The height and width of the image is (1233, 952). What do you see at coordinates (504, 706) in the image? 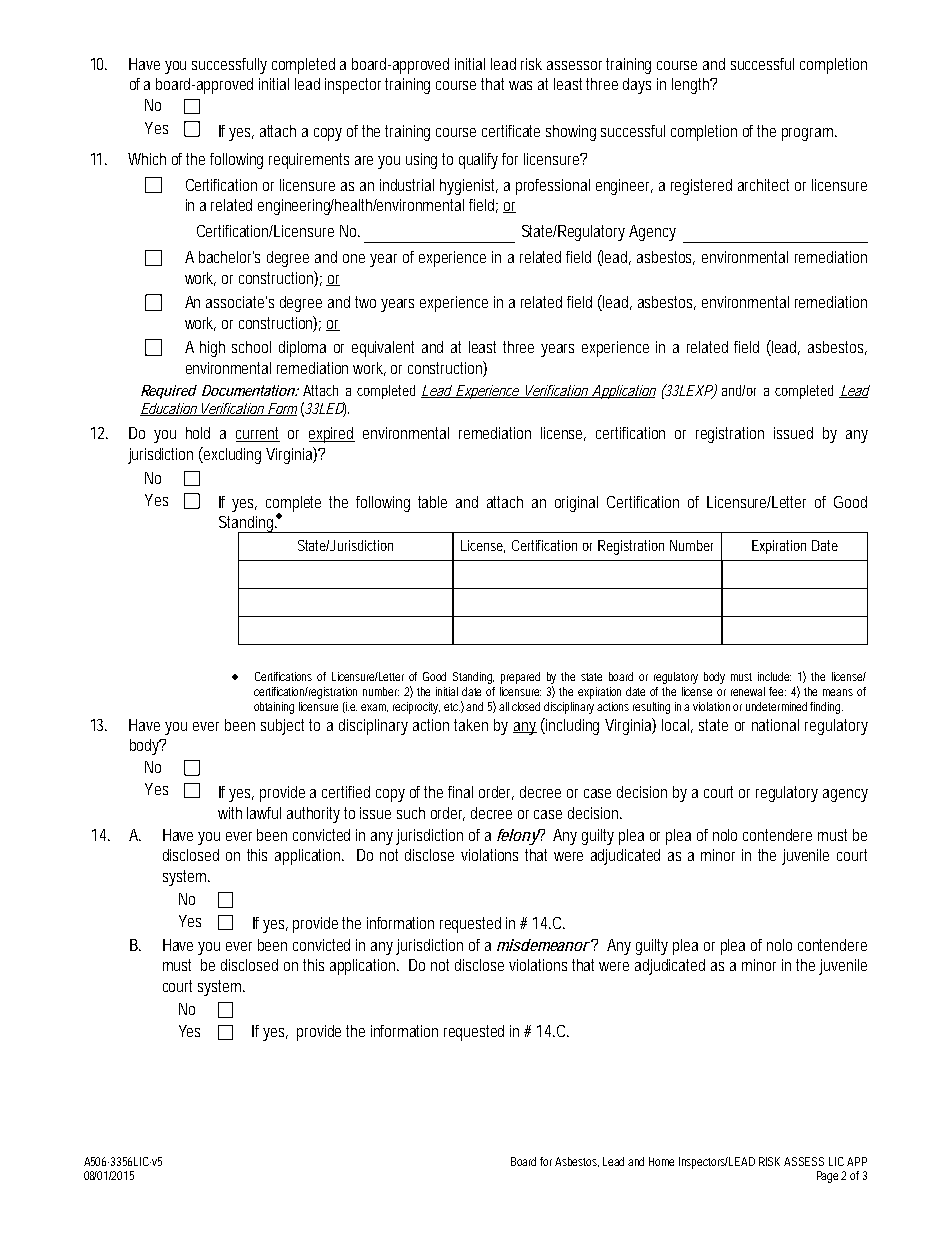
I see `all` at bounding box center [504, 706].
